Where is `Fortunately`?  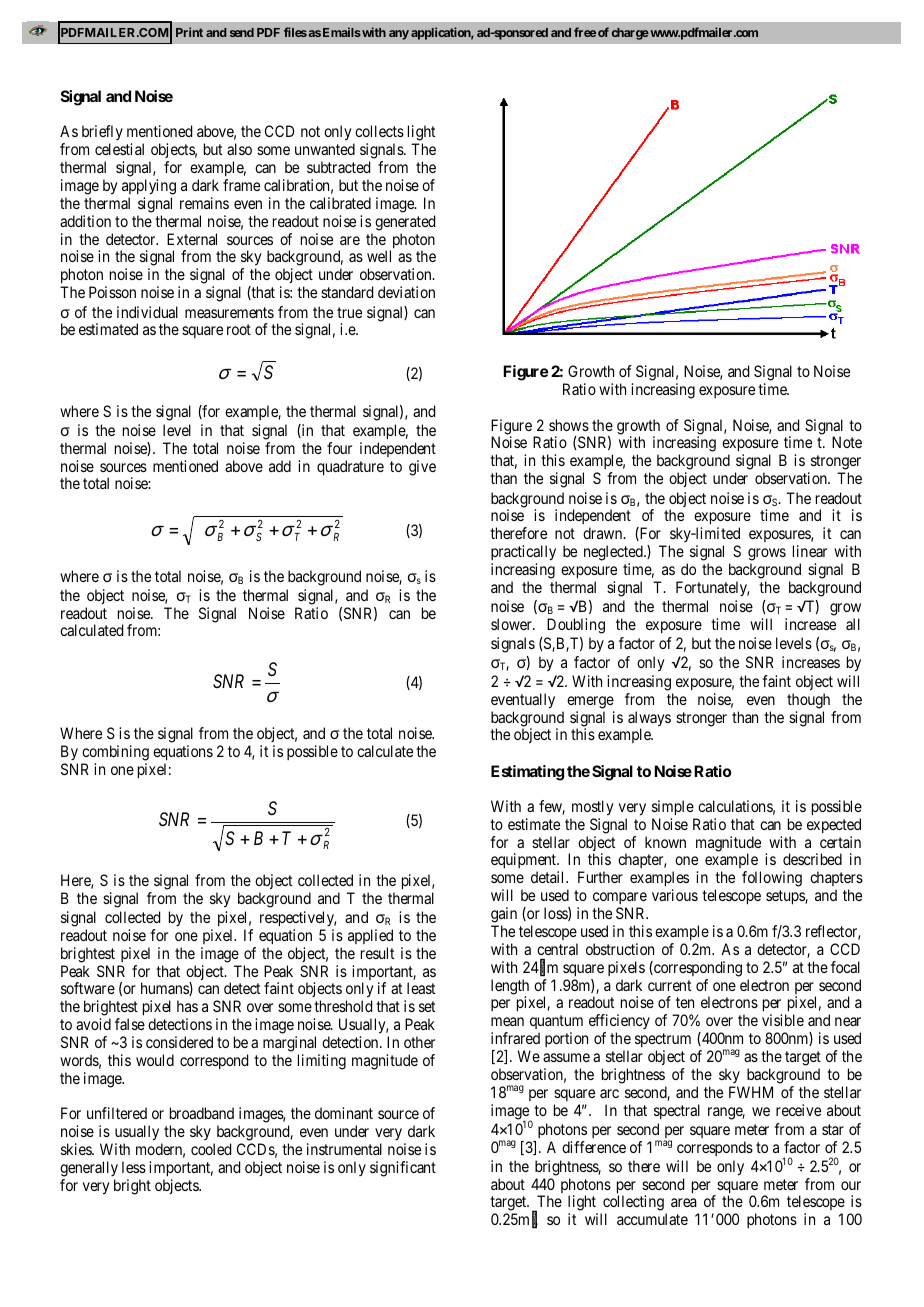 Fortunately is located at coordinates (712, 588).
